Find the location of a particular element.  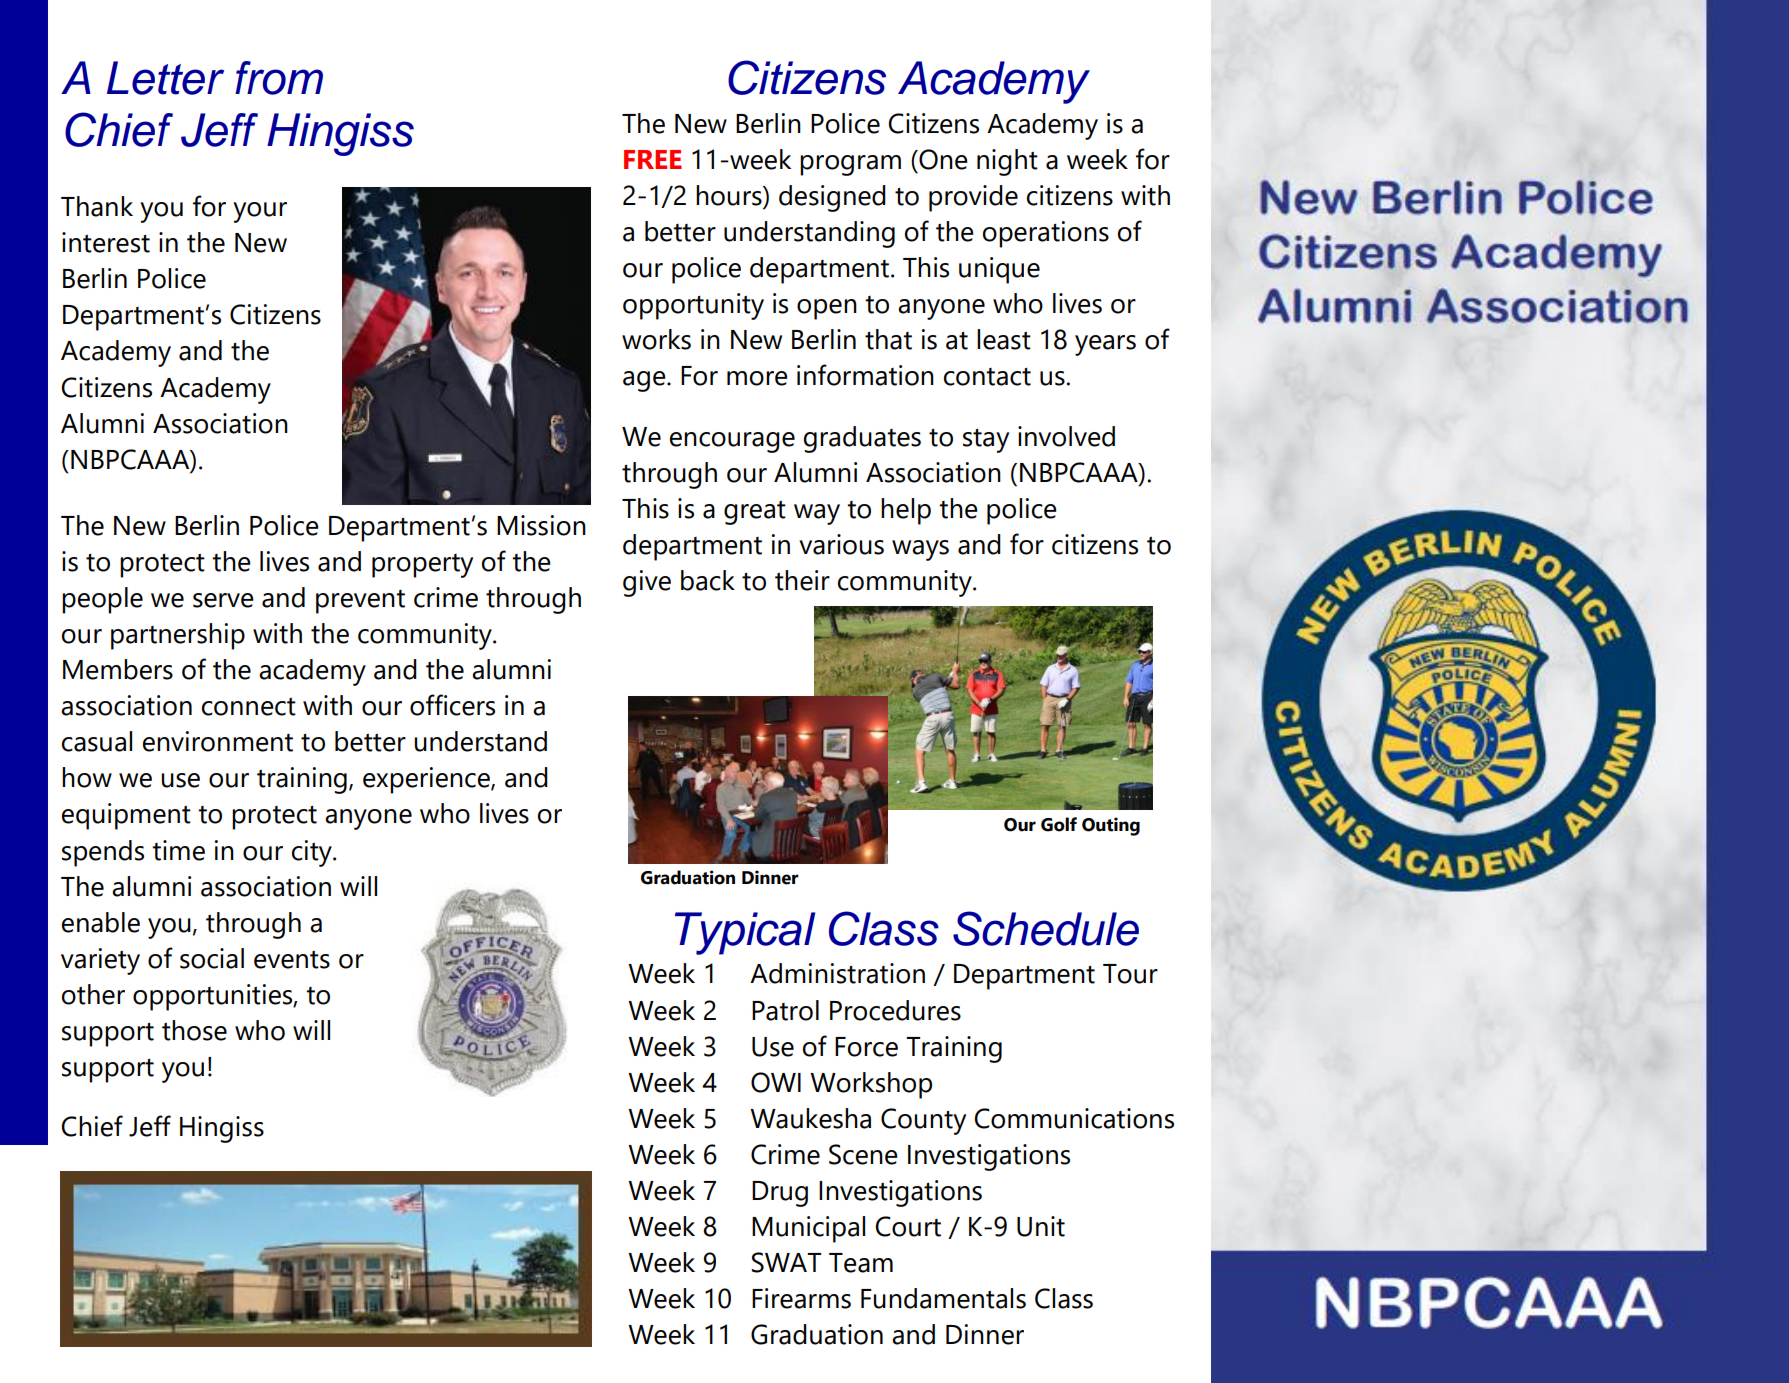

Fundamentals is located at coordinates (943, 1298).
